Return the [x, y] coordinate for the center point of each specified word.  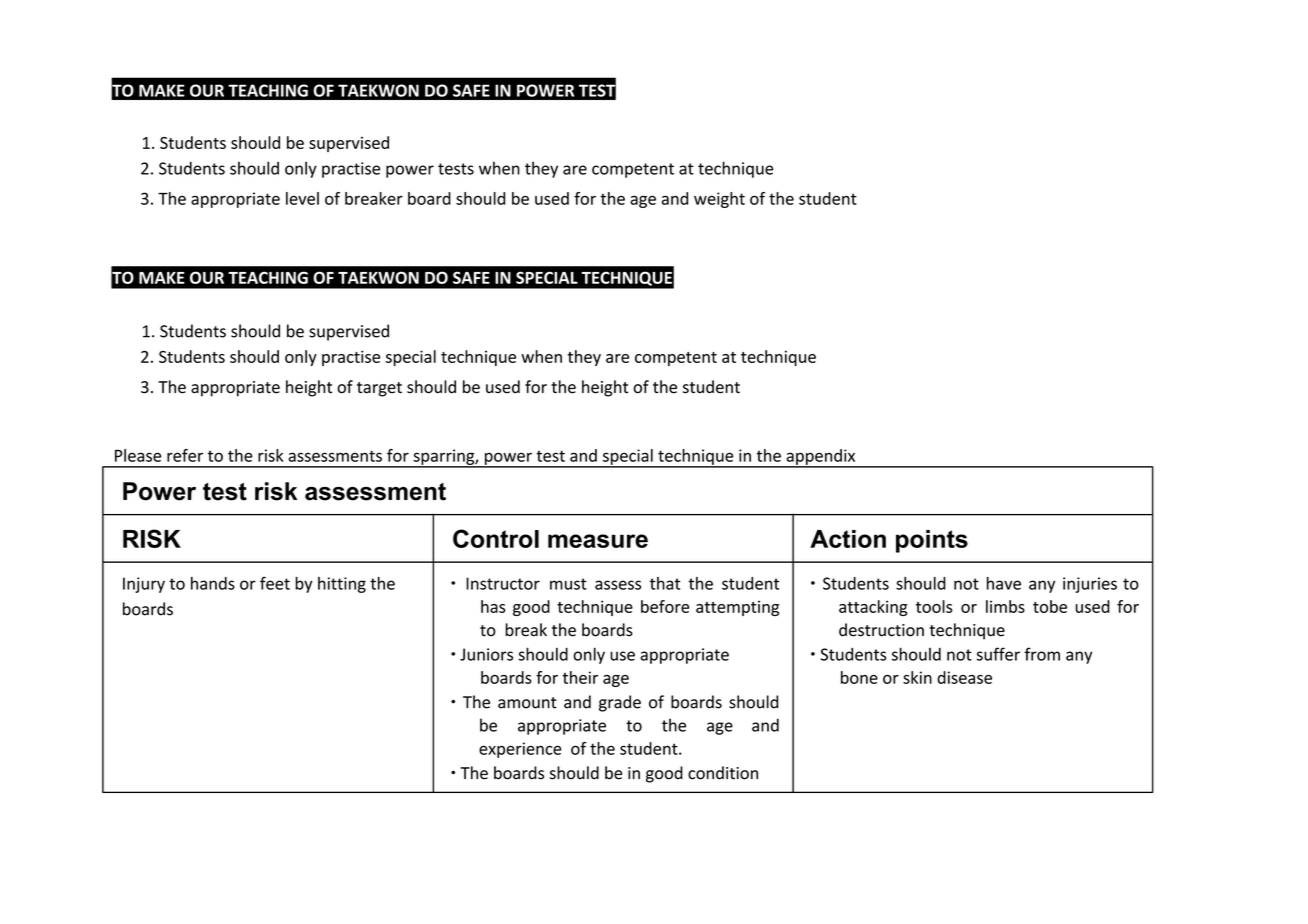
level [302, 198]
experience [520, 750]
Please [138, 455]
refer [185, 455]
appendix [821, 458]
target [379, 389]
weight [719, 200]
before [665, 606]
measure [598, 541]
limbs [1005, 606]
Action [848, 539]
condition [723, 773]
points [932, 541]
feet [275, 583]
